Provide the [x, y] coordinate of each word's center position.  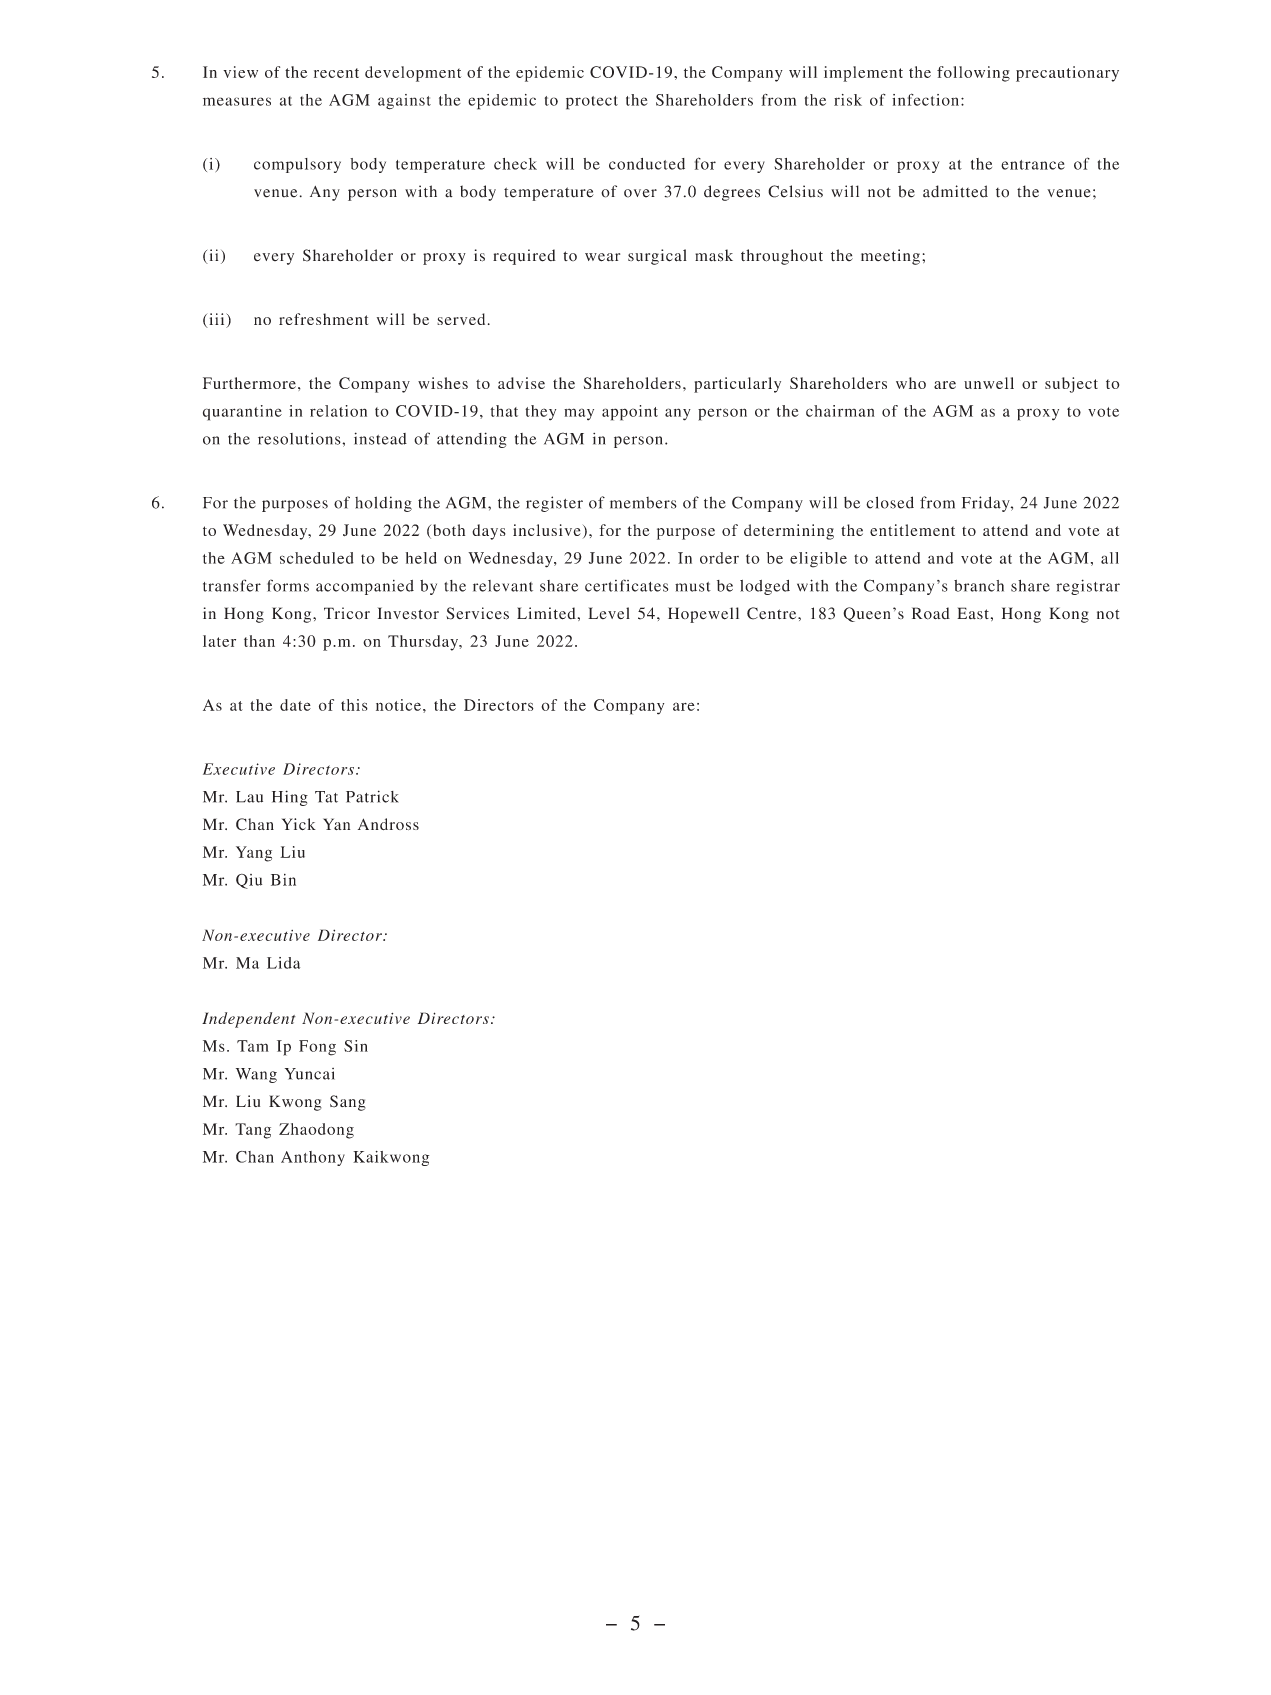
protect [592, 103]
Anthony [313, 1158]
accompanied [365, 587]
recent [336, 73]
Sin [356, 1046]
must [693, 587]
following [973, 74]
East [973, 613]
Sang [348, 1103]
